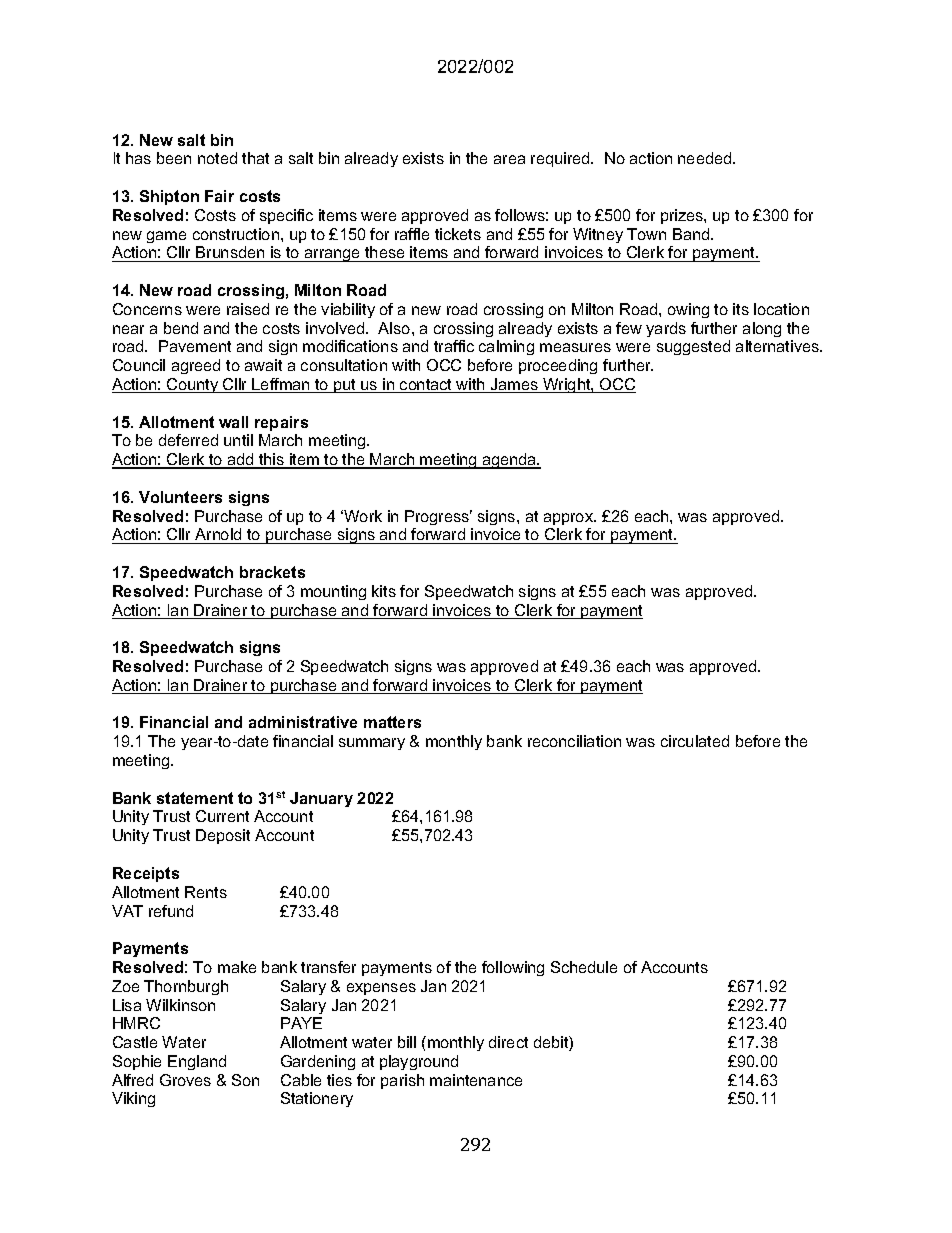 The width and height of the page is (952, 1233). What do you see at coordinates (476, 1080) in the page?
I see `maintenance` at bounding box center [476, 1080].
